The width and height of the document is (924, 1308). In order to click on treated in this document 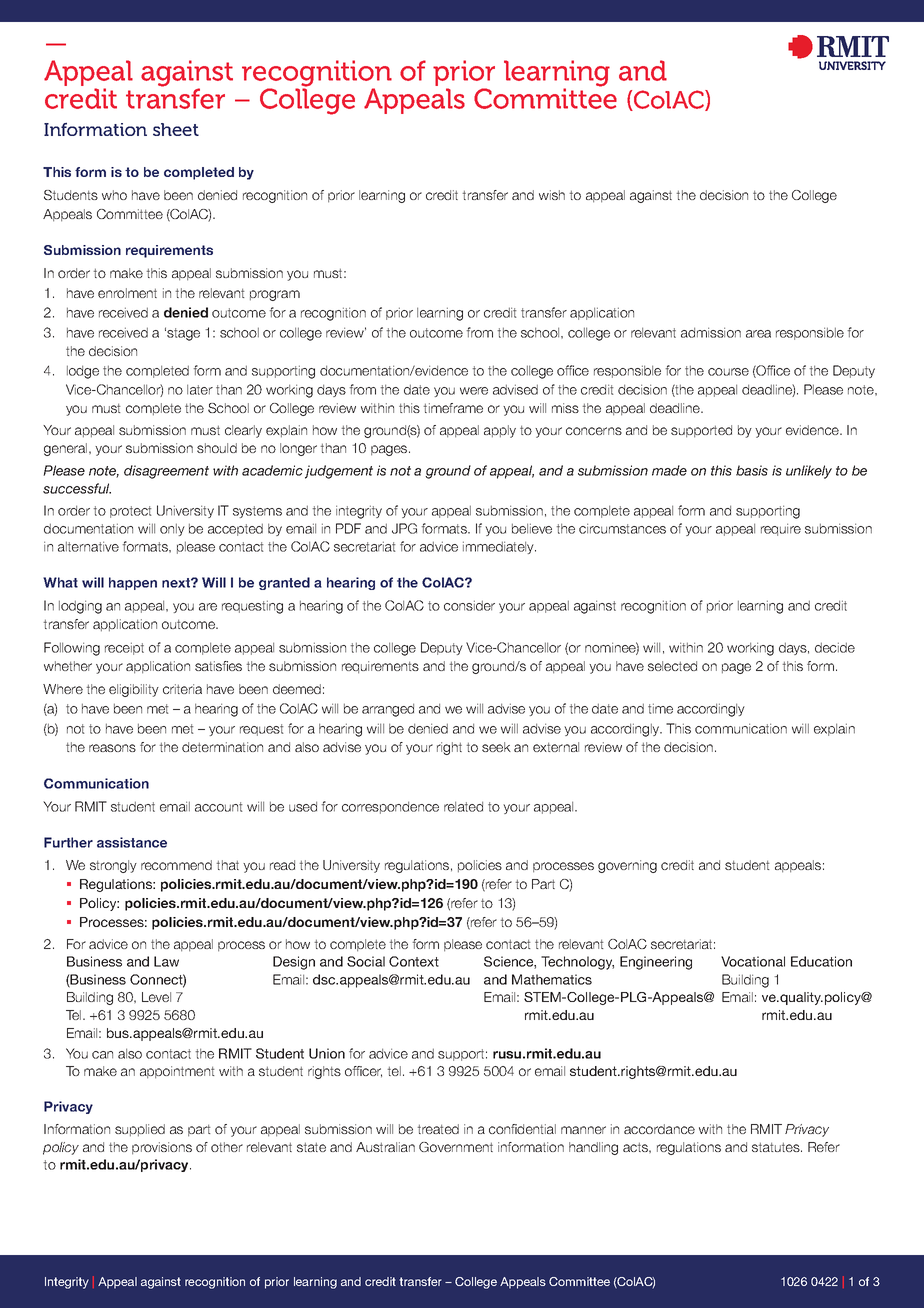, I will do `click(438, 1129)`.
